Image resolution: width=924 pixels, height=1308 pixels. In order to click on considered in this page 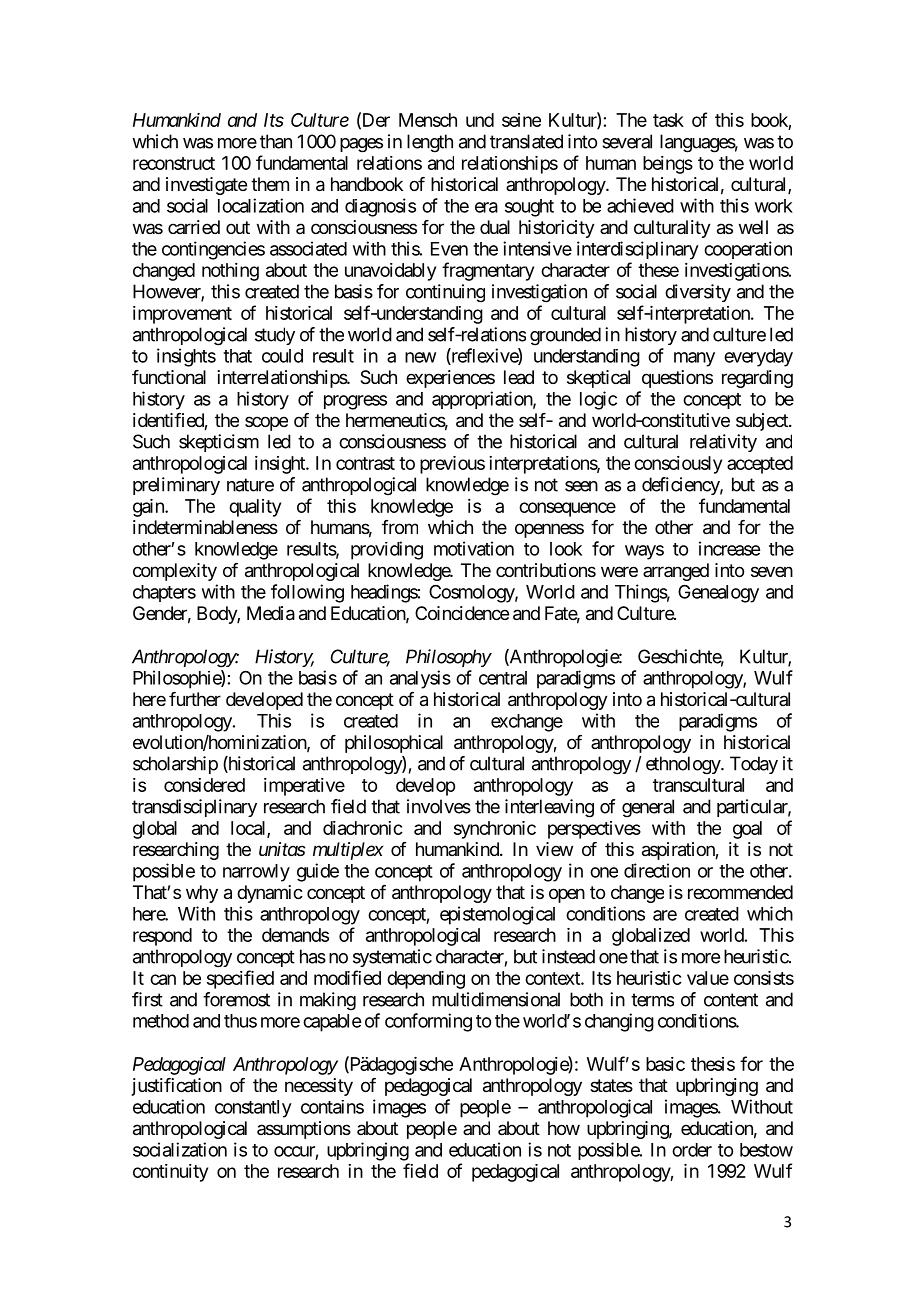, I will do `click(204, 785)`.
